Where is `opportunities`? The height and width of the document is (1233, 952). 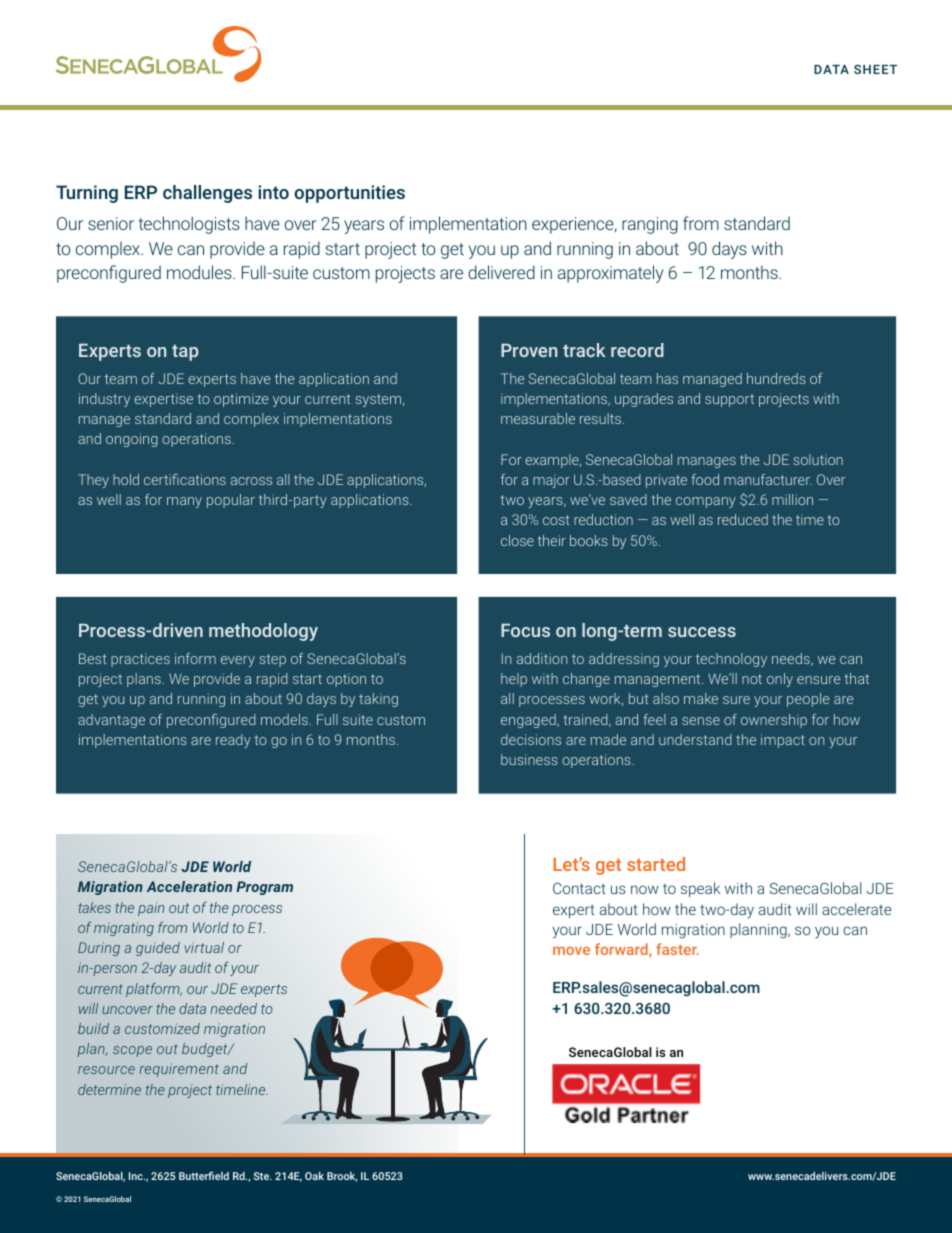
opportunities is located at coordinates (349, 194).
